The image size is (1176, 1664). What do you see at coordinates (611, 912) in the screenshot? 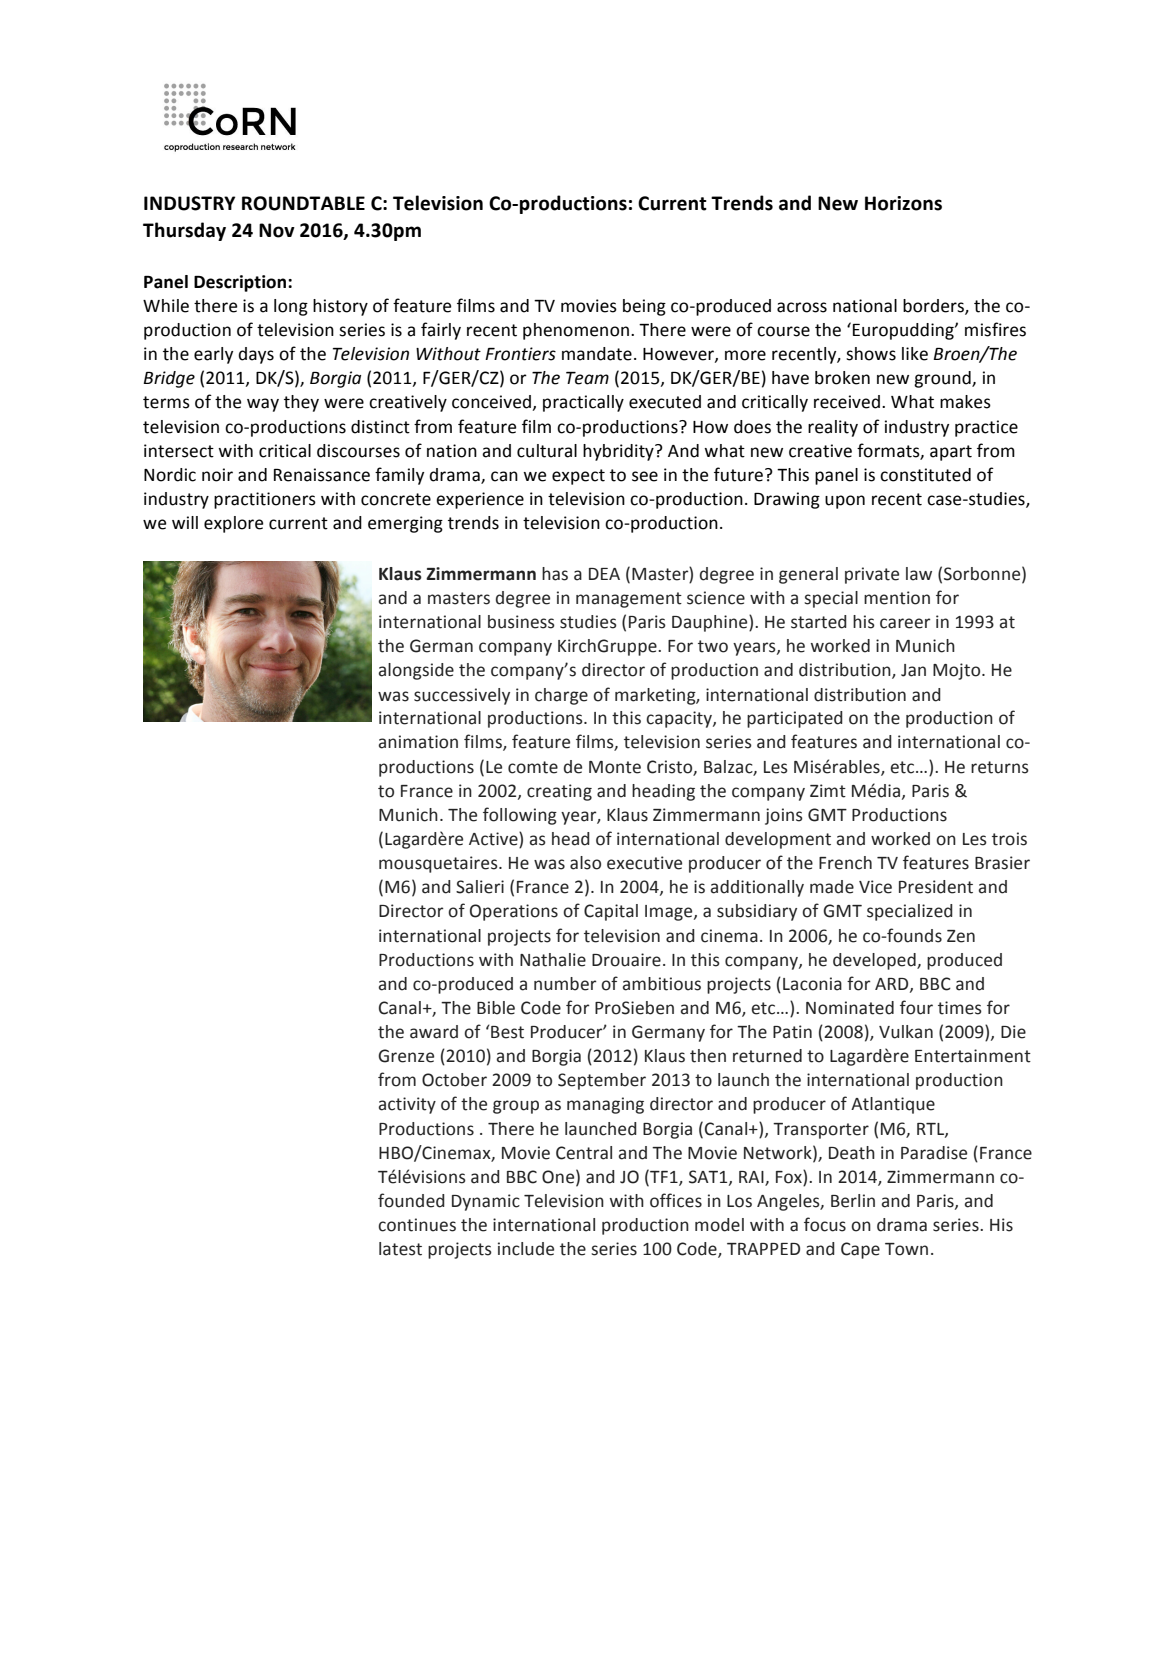
I see `Capital` at bounding box center [611, 912].
